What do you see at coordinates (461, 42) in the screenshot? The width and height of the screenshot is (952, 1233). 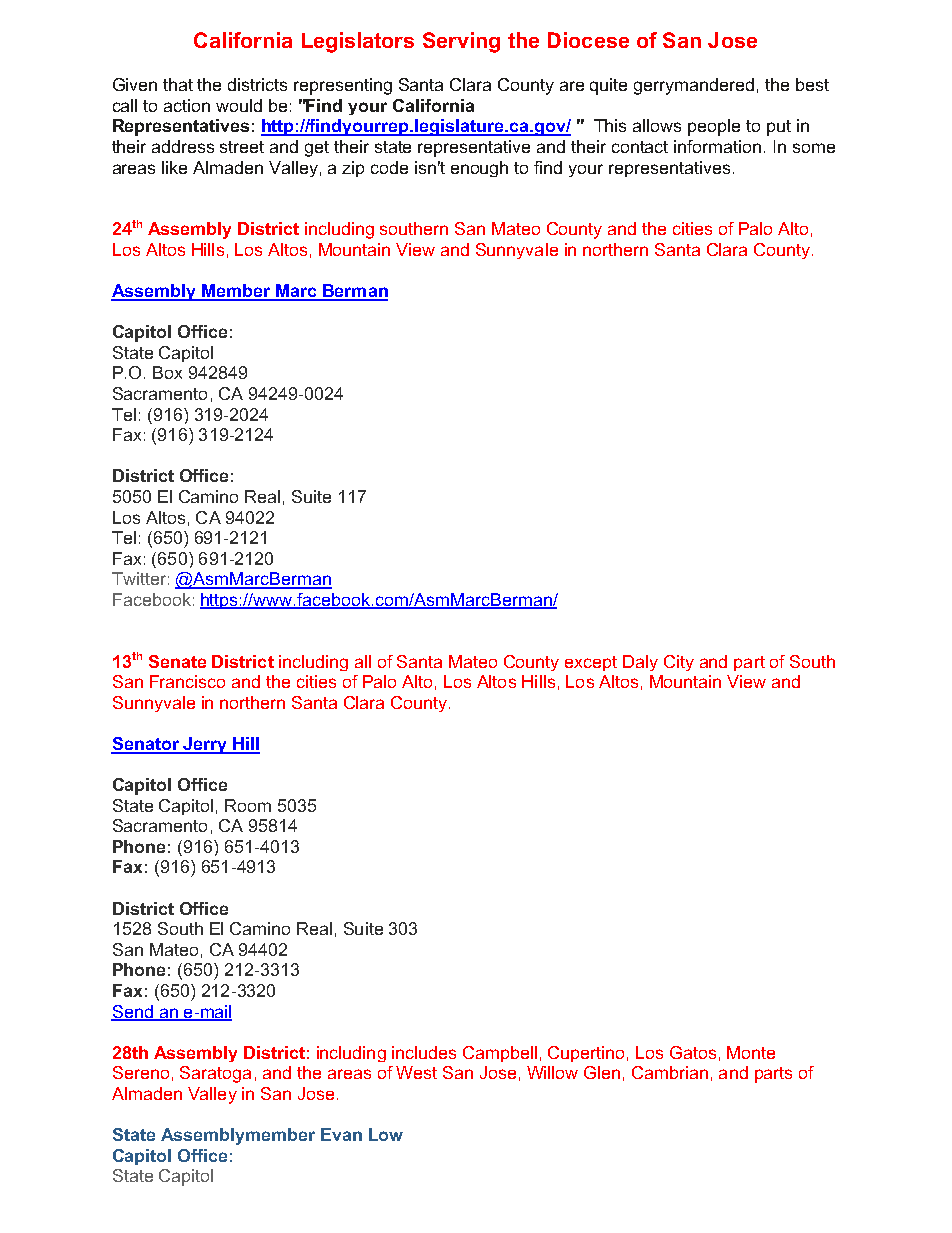 I see `Serving` at bounding box center [461, 42].
